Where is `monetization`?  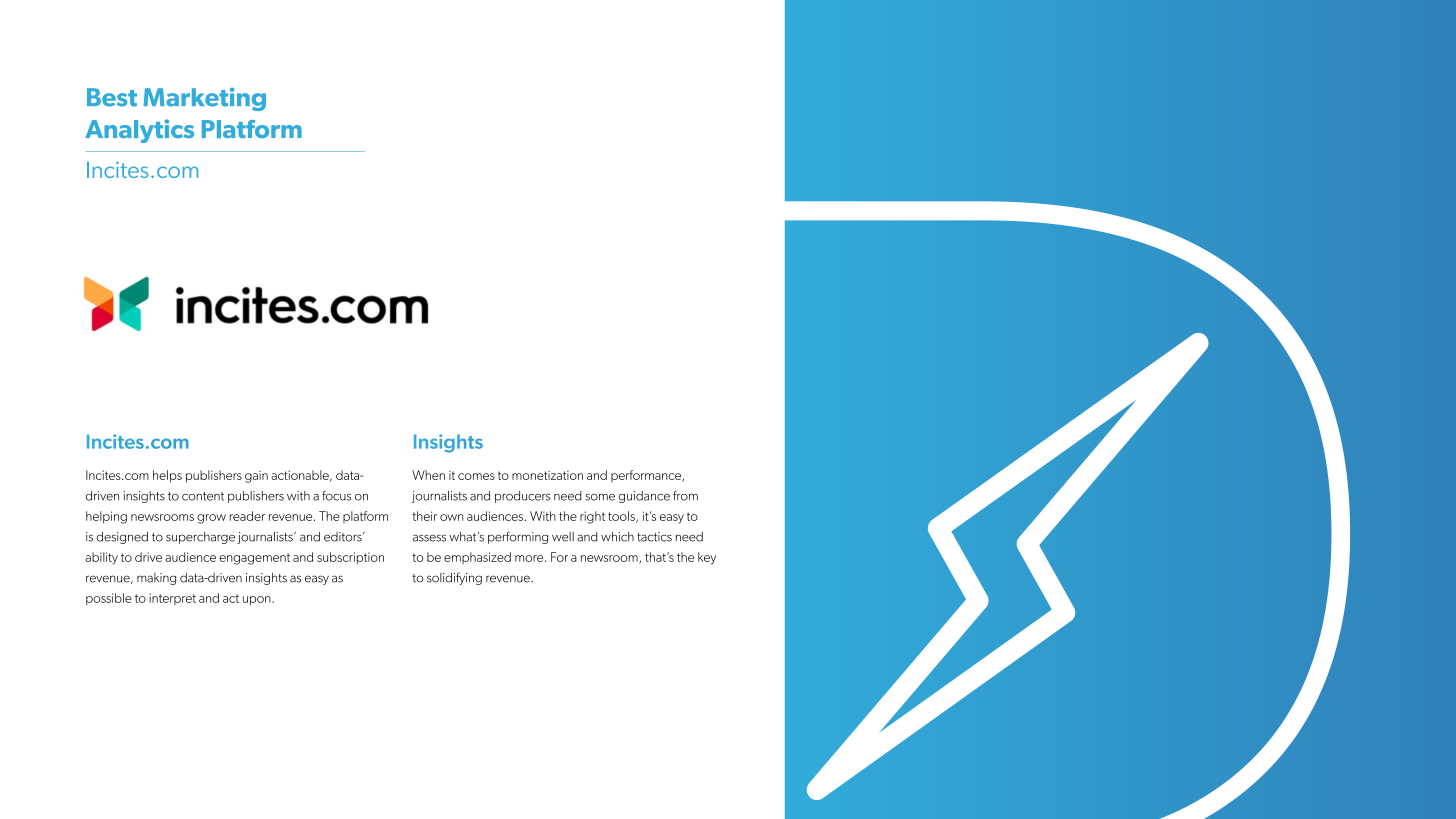
monetization is located at coordinates (547, 475).
